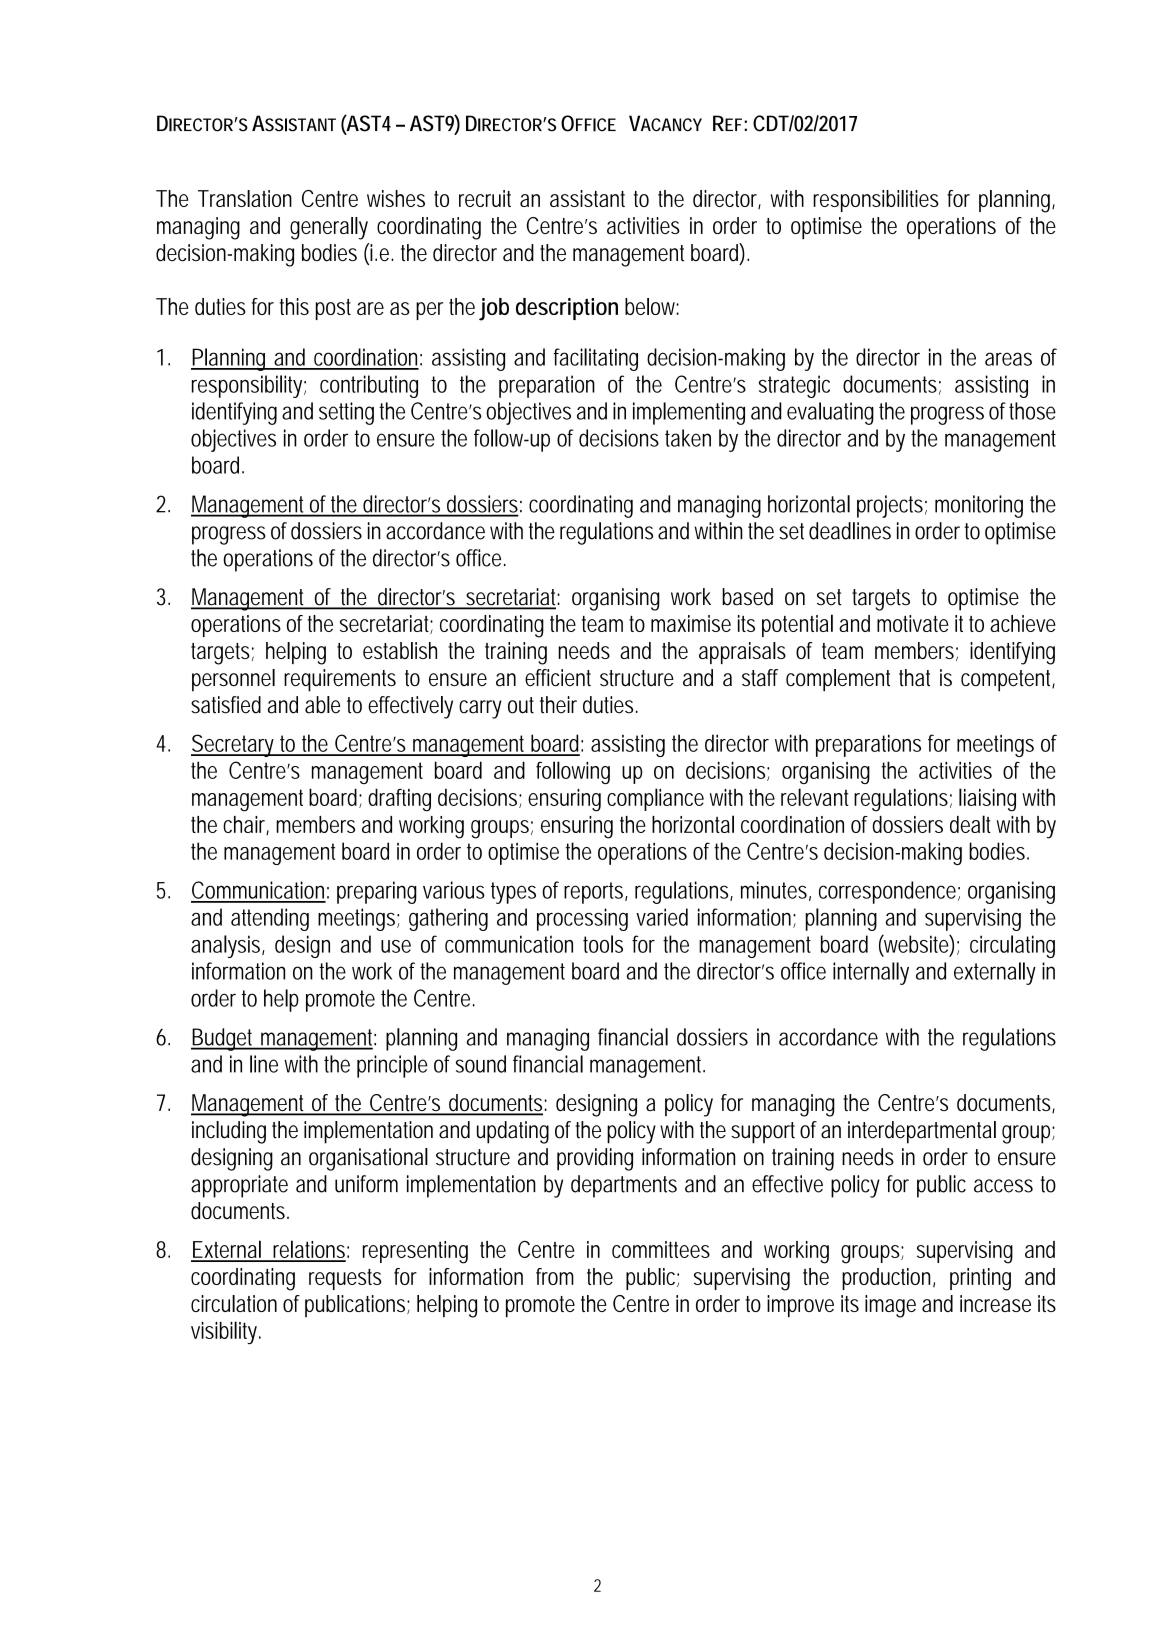  Describe the element at coordinates (322, 705) in the image. I see `able` at that location.
